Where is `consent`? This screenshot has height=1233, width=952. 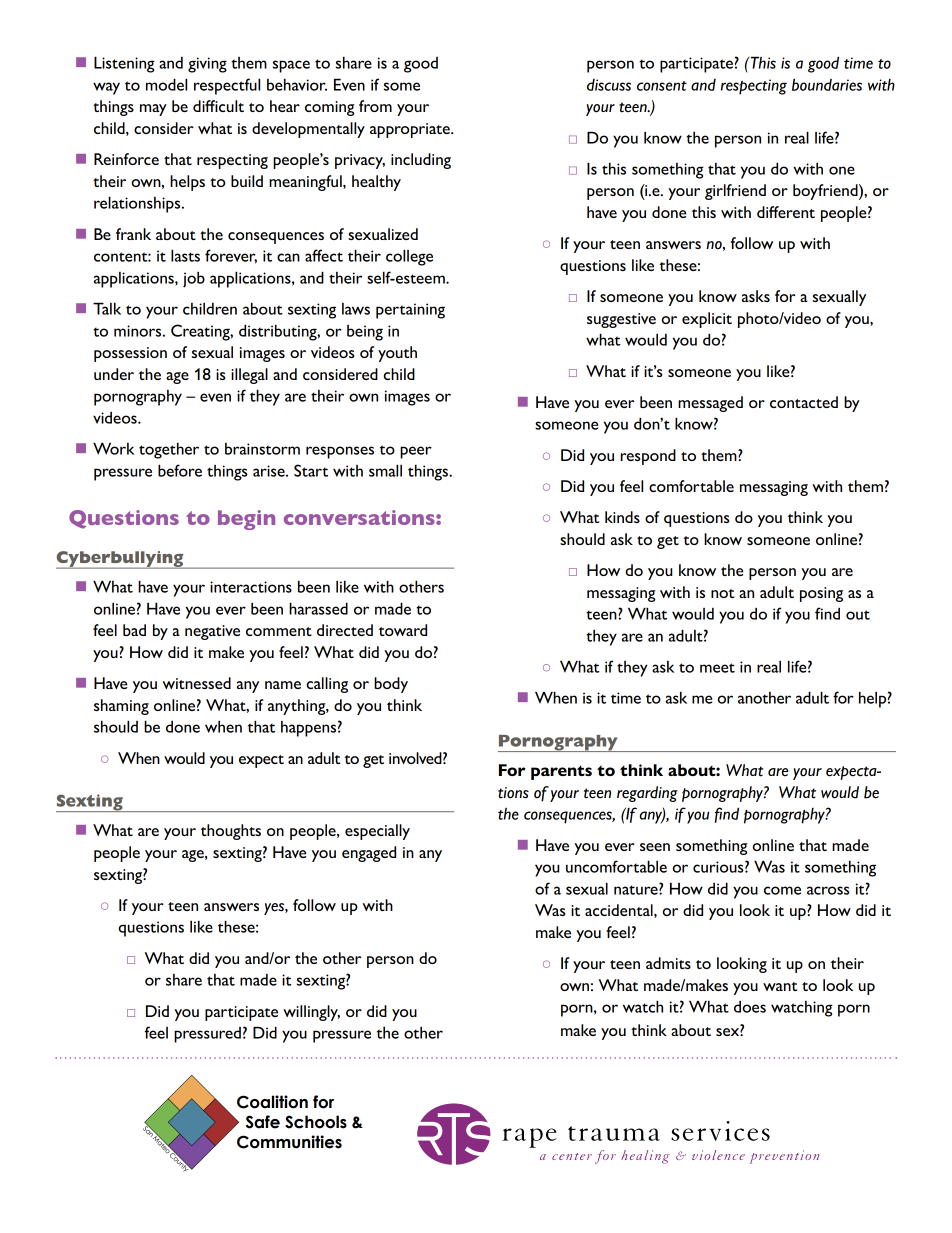 consent is located at coordinates (662, 86).
